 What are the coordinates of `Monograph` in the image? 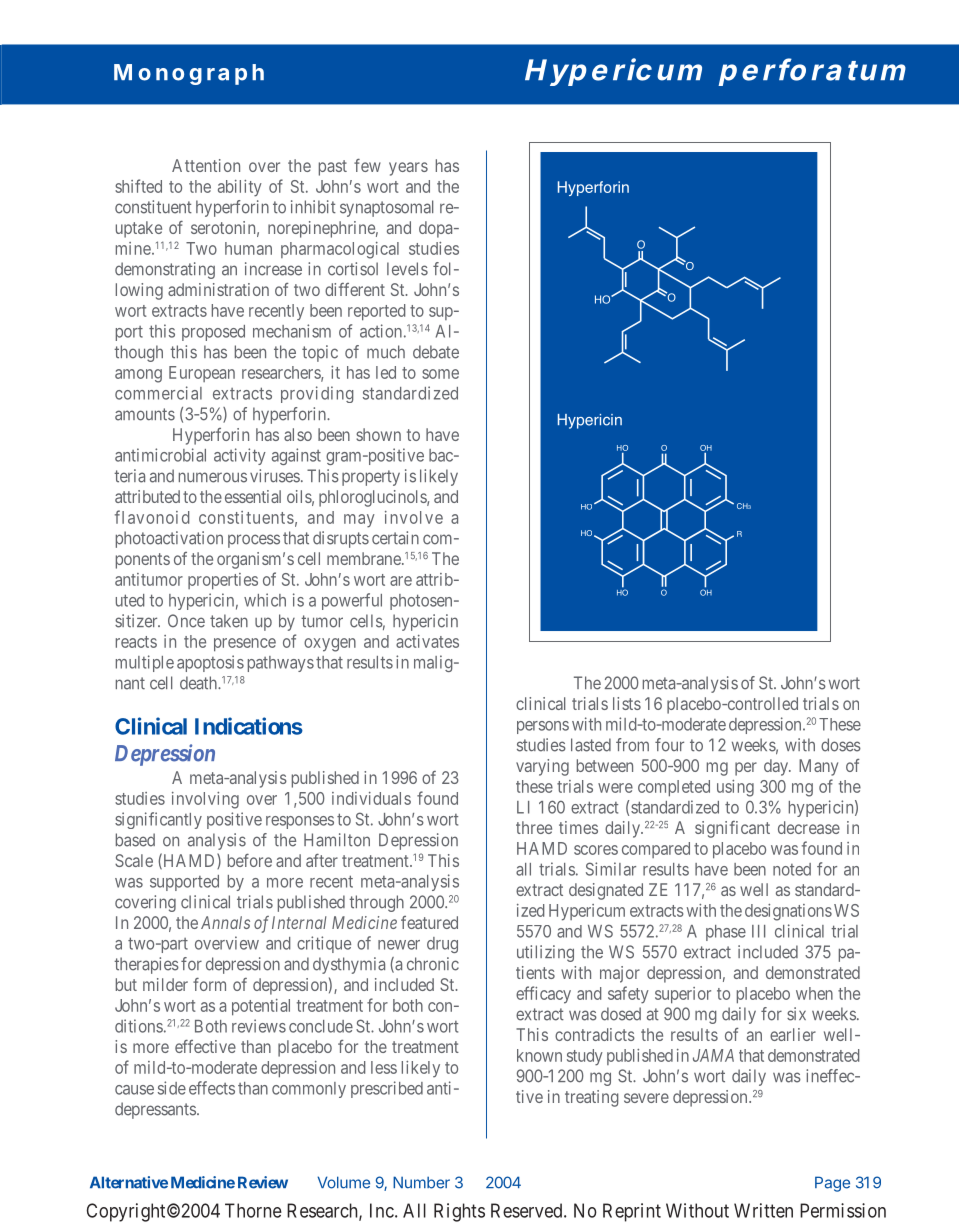 It's located at (189, 74).
